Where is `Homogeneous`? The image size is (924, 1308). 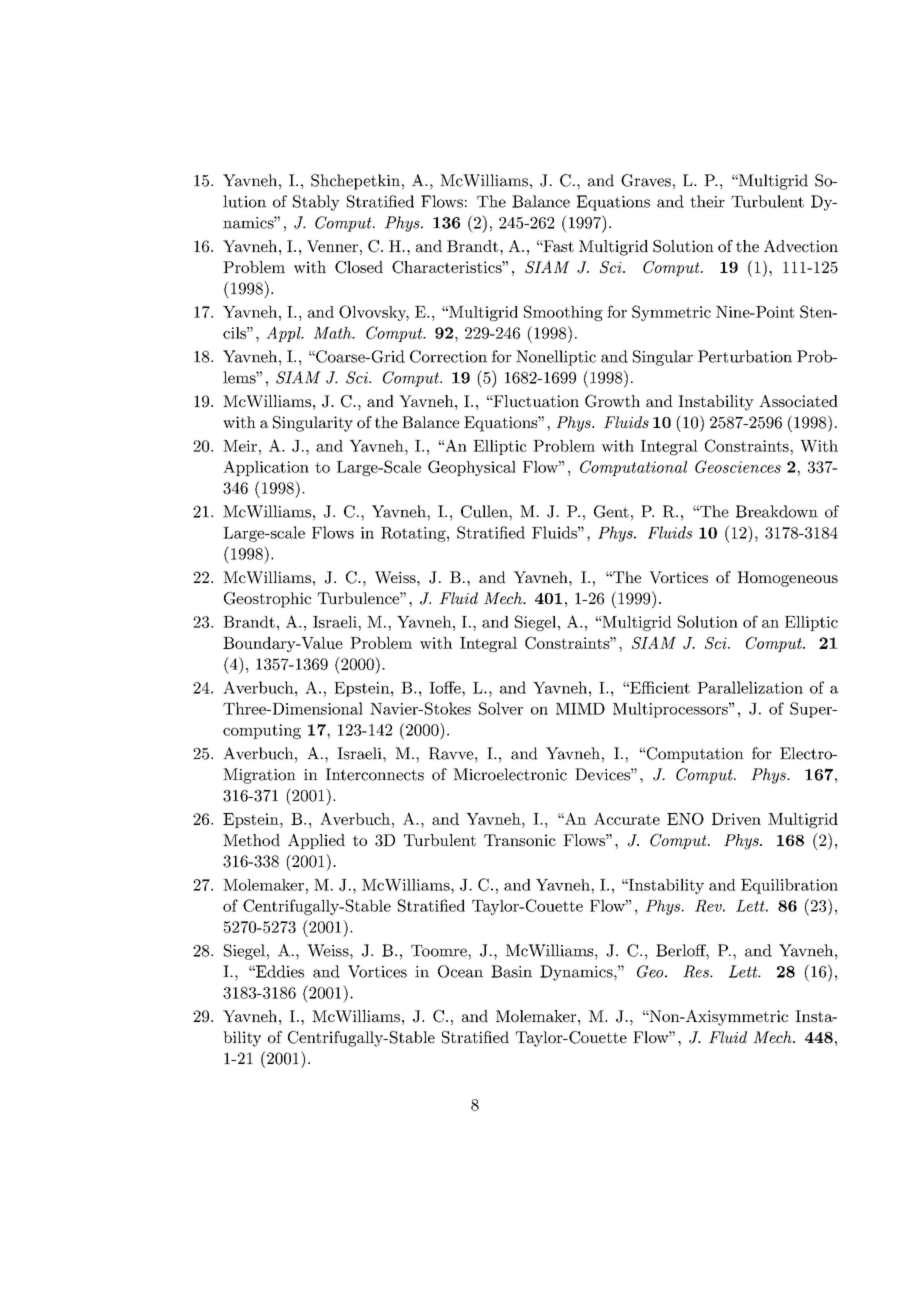
Homogeneous is located at coordinates (787, 579).
